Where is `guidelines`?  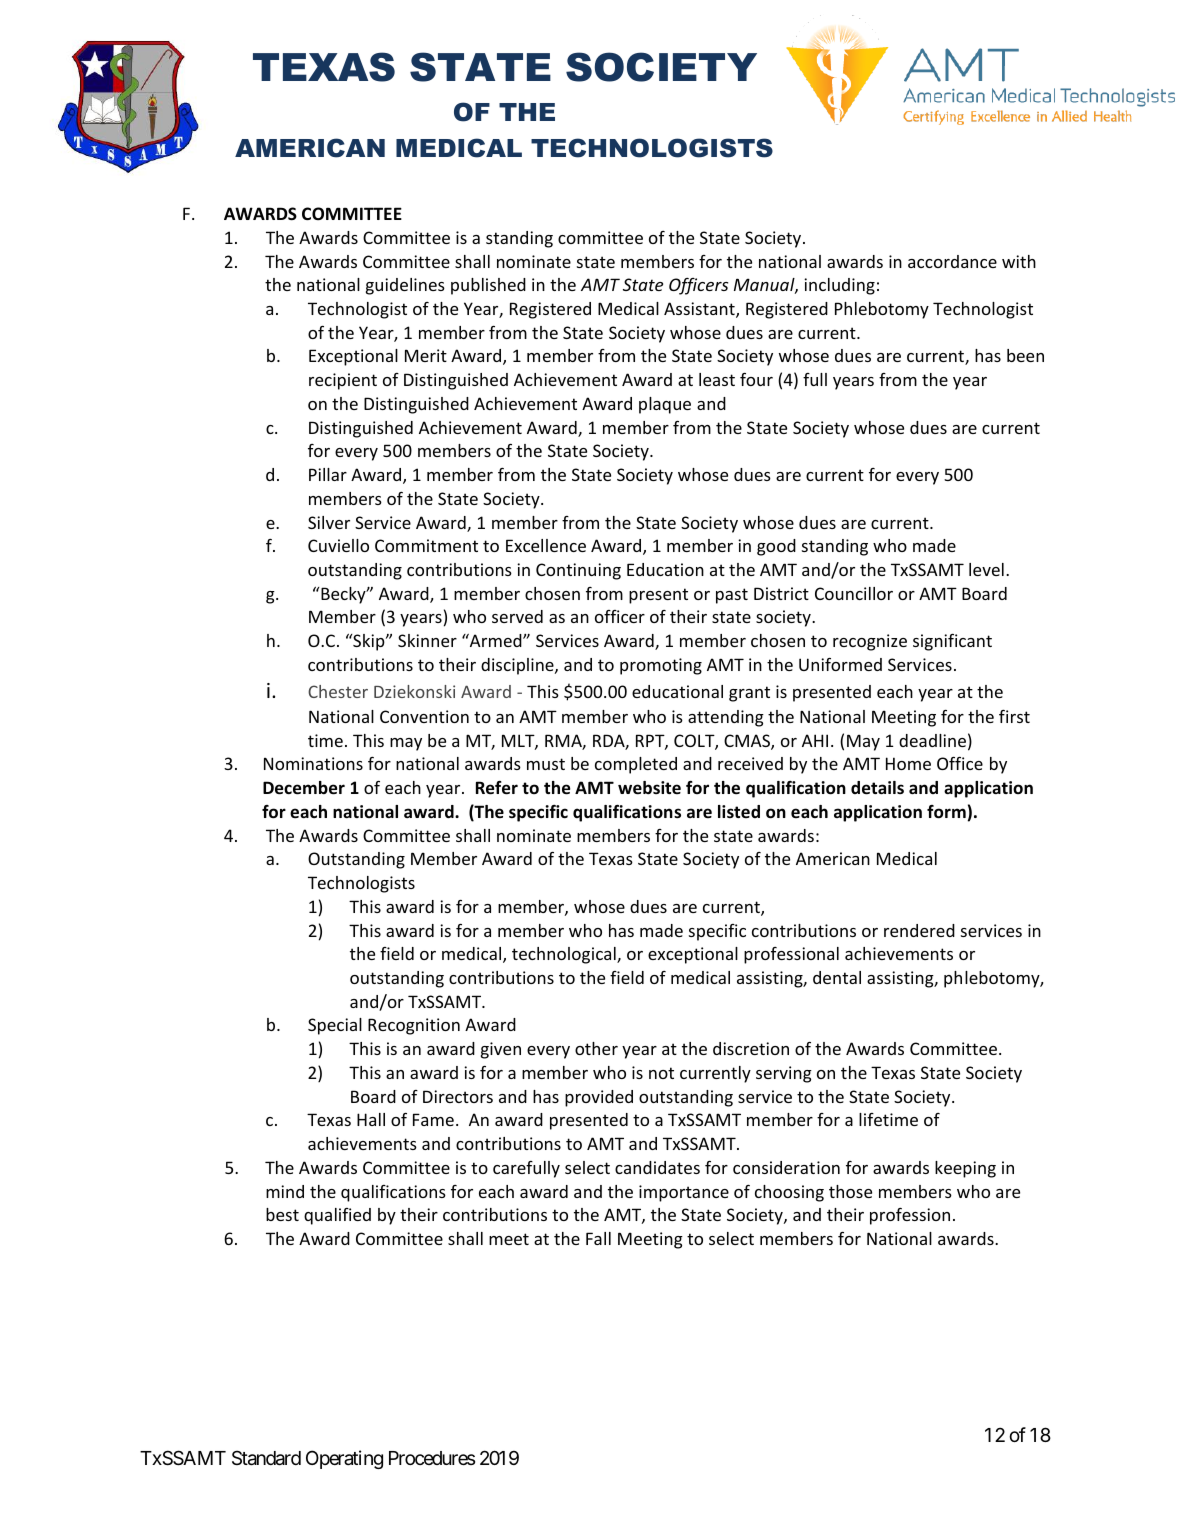 guidelines is located at coordinates (405, 286).
